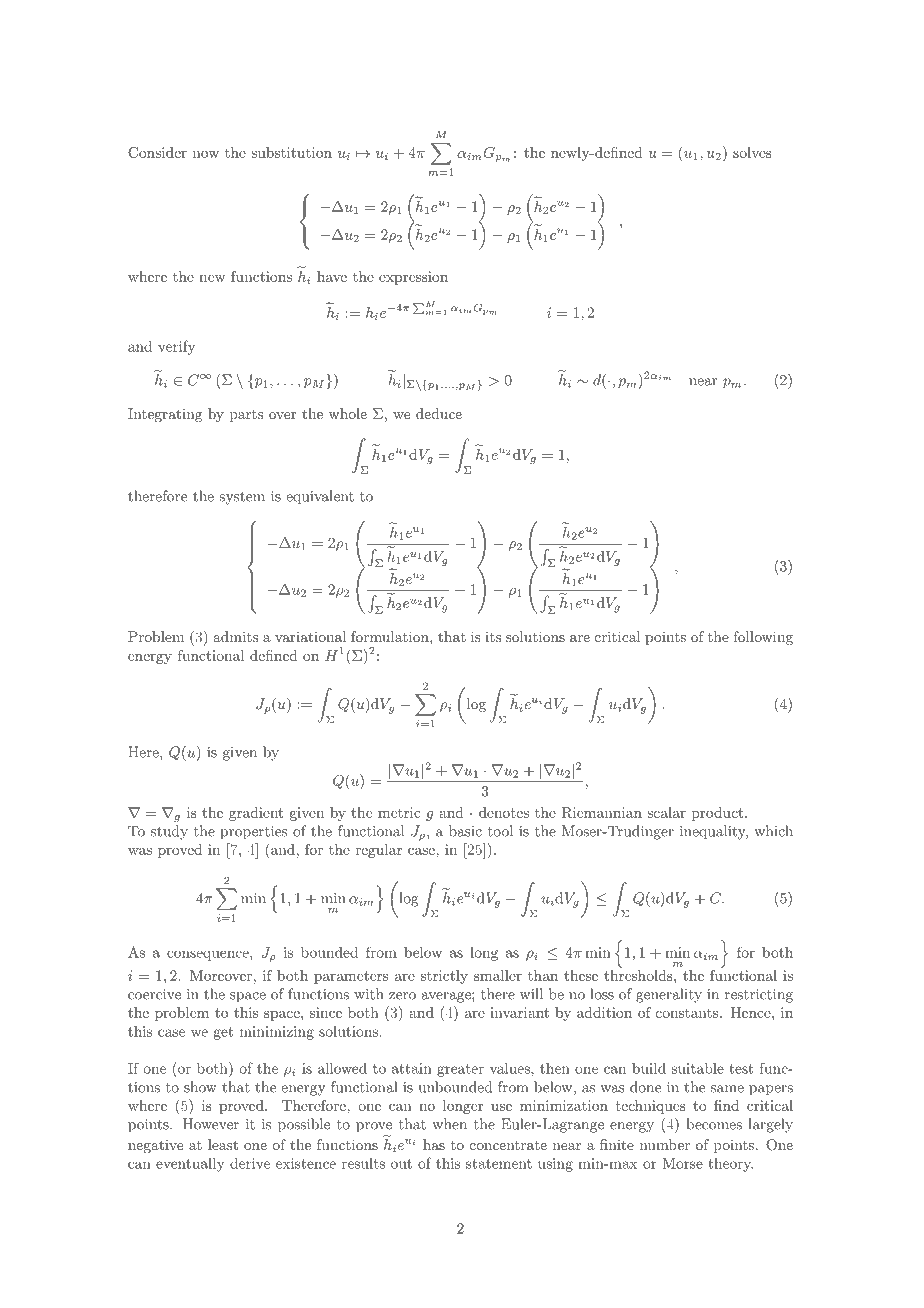 The image size is (924, 1308). Describe the element at coordinates (413, 278) in the screenshot. I see `expression` at that location.
